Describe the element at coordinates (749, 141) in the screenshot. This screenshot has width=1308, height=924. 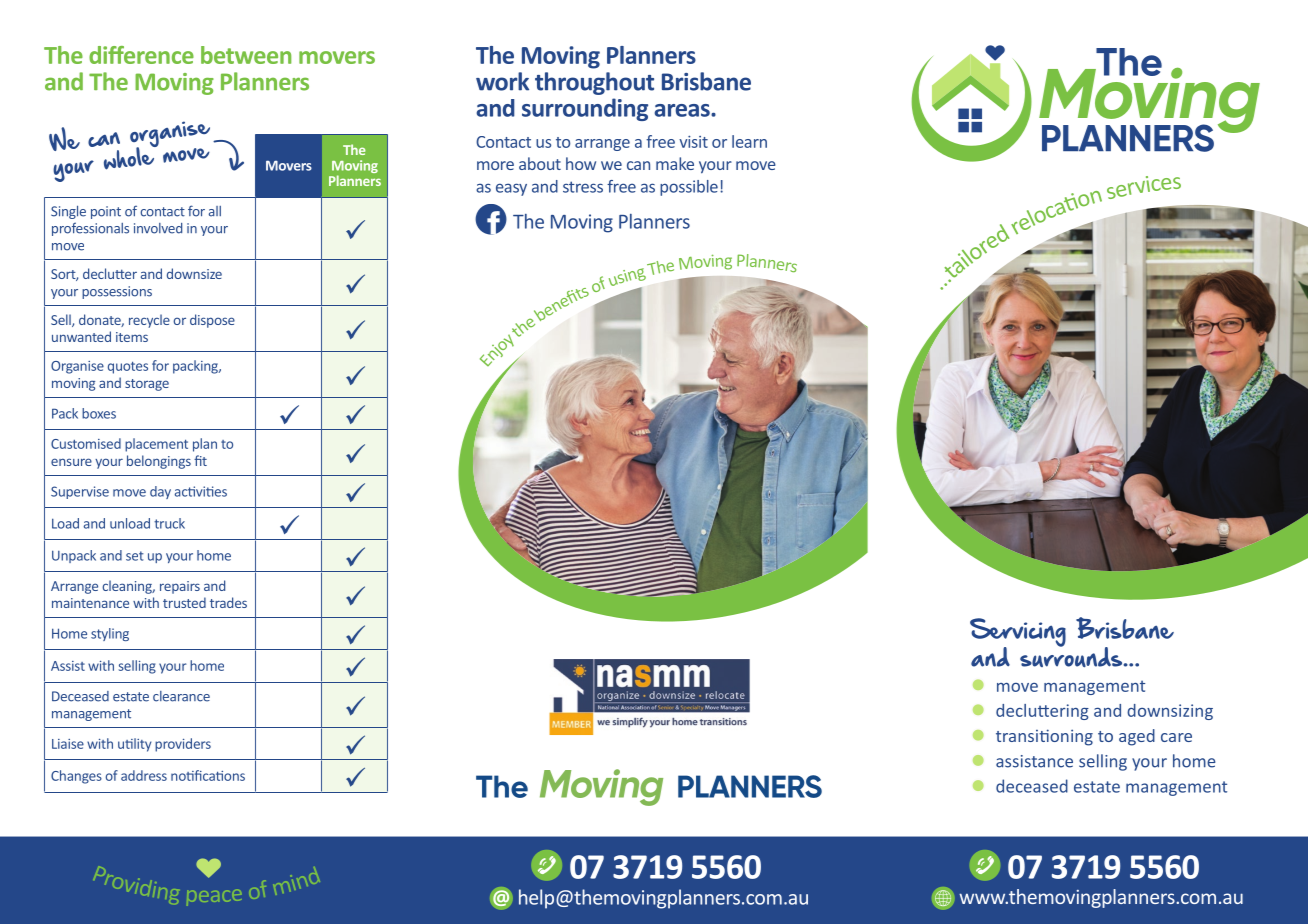
I see `learn` at that location.
